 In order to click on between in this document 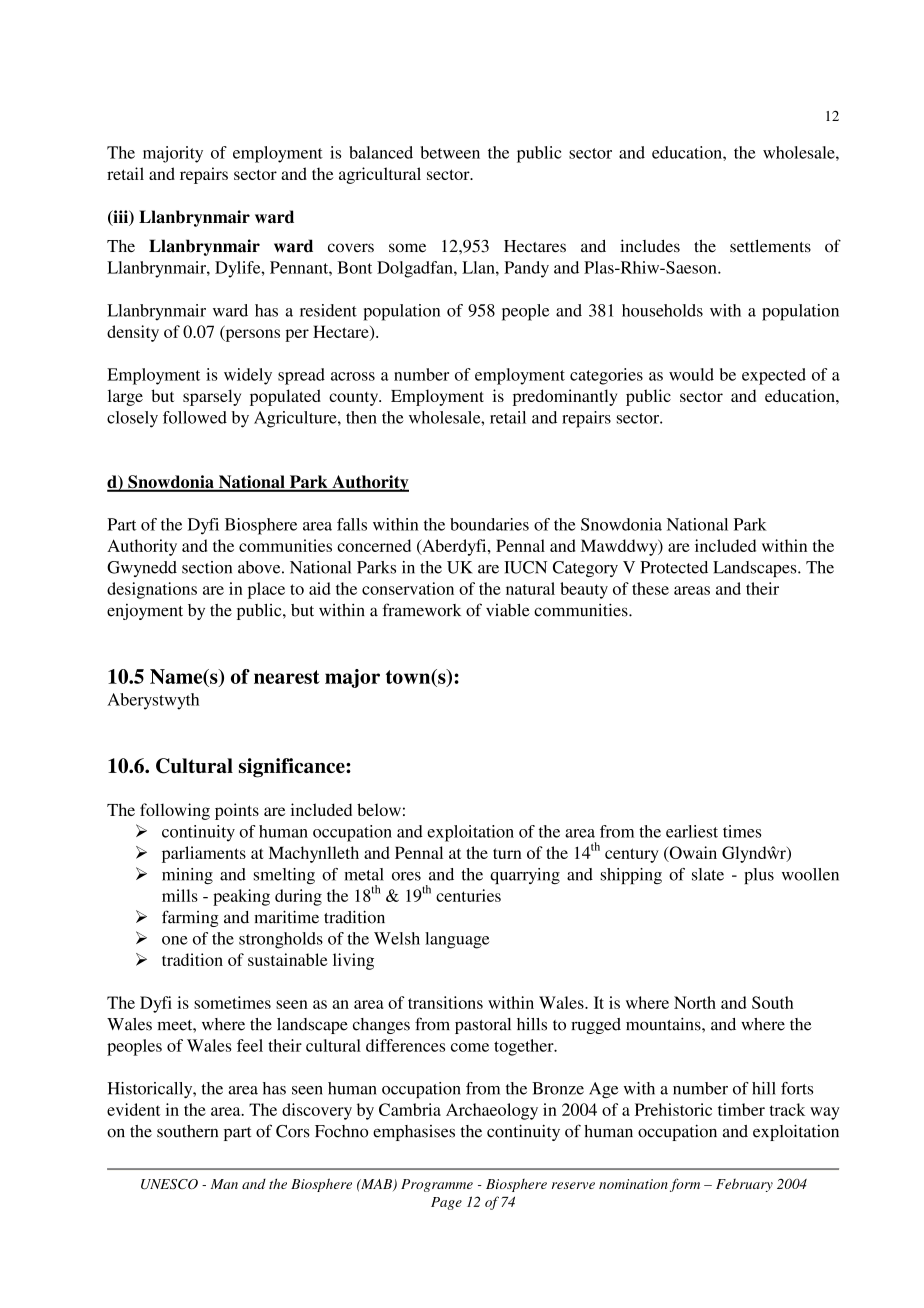, I will do `click(450, 152)`.
